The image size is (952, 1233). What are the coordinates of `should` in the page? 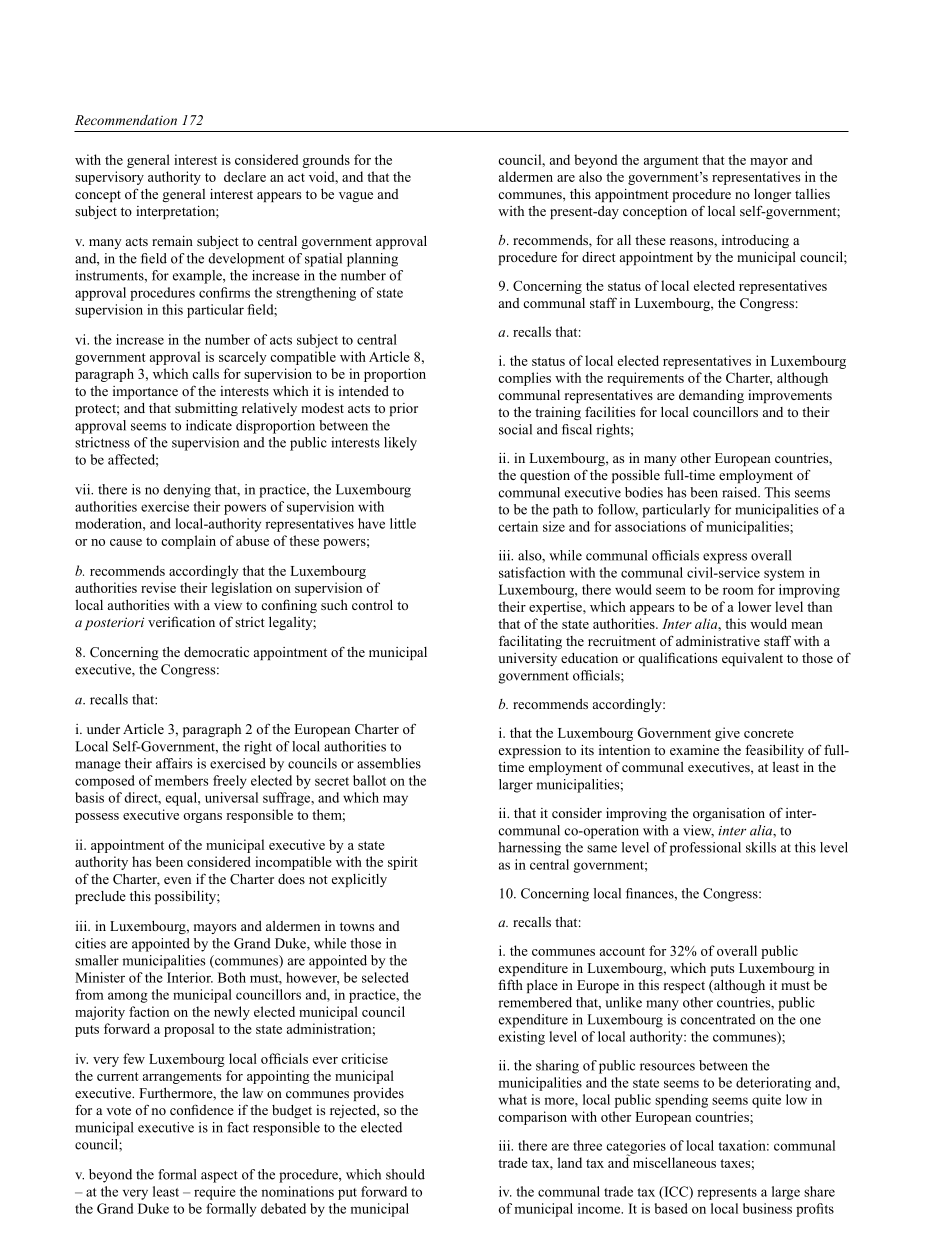 It's located at (405, 1174).
